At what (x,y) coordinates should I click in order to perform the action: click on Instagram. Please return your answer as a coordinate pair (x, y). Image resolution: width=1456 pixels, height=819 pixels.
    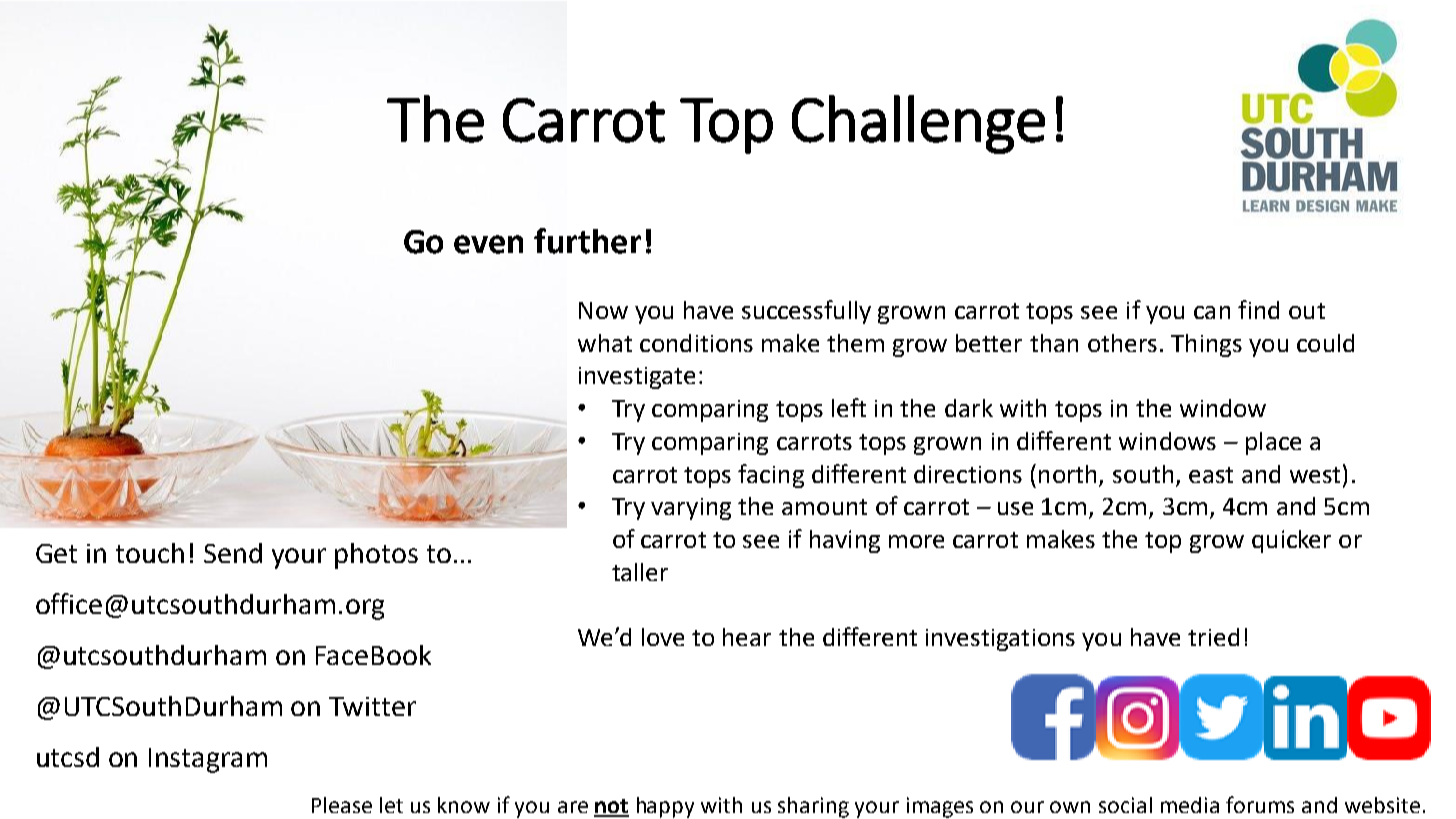
    Looking at the image, I should click on (208, 760).
